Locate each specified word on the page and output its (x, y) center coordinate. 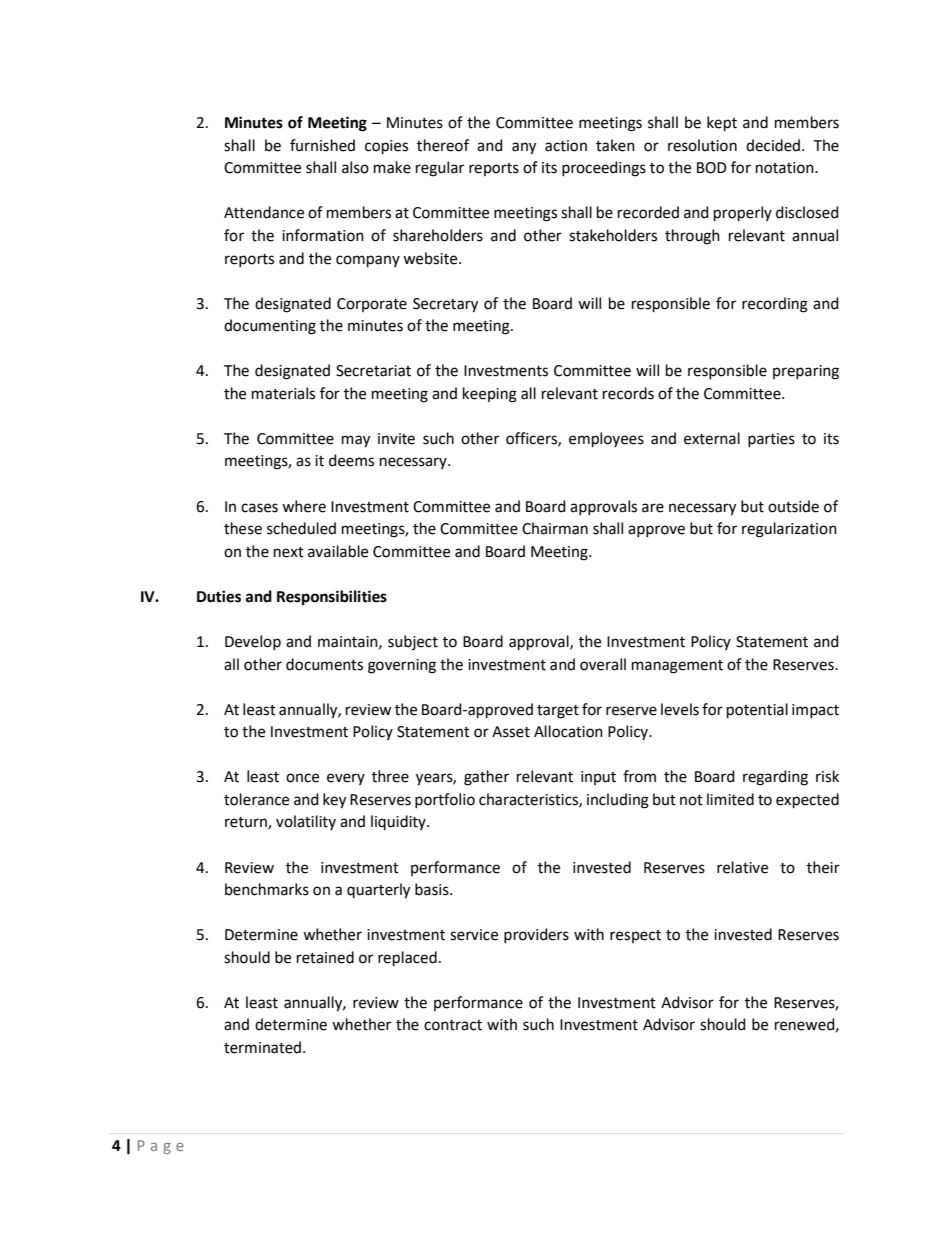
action (566, 146)
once (302, 778)
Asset (511, 732)
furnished (322, 145)
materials (283, 393)
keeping (490, 395)
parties (771, 440)
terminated (264, 1047)
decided (773, 145)
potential (757, 710)
